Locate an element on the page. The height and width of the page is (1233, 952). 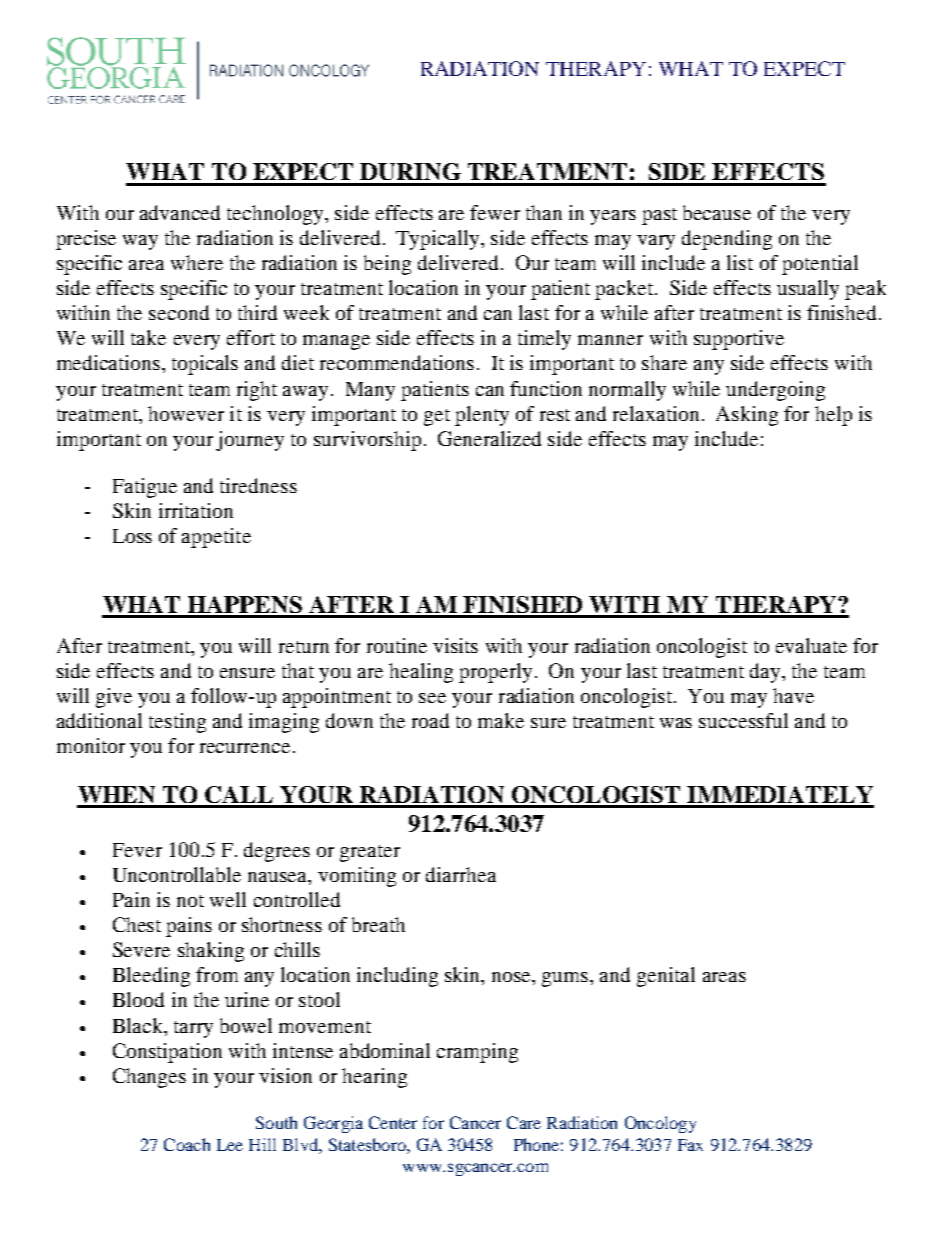
fewer is located at coordinates (495, 212).
